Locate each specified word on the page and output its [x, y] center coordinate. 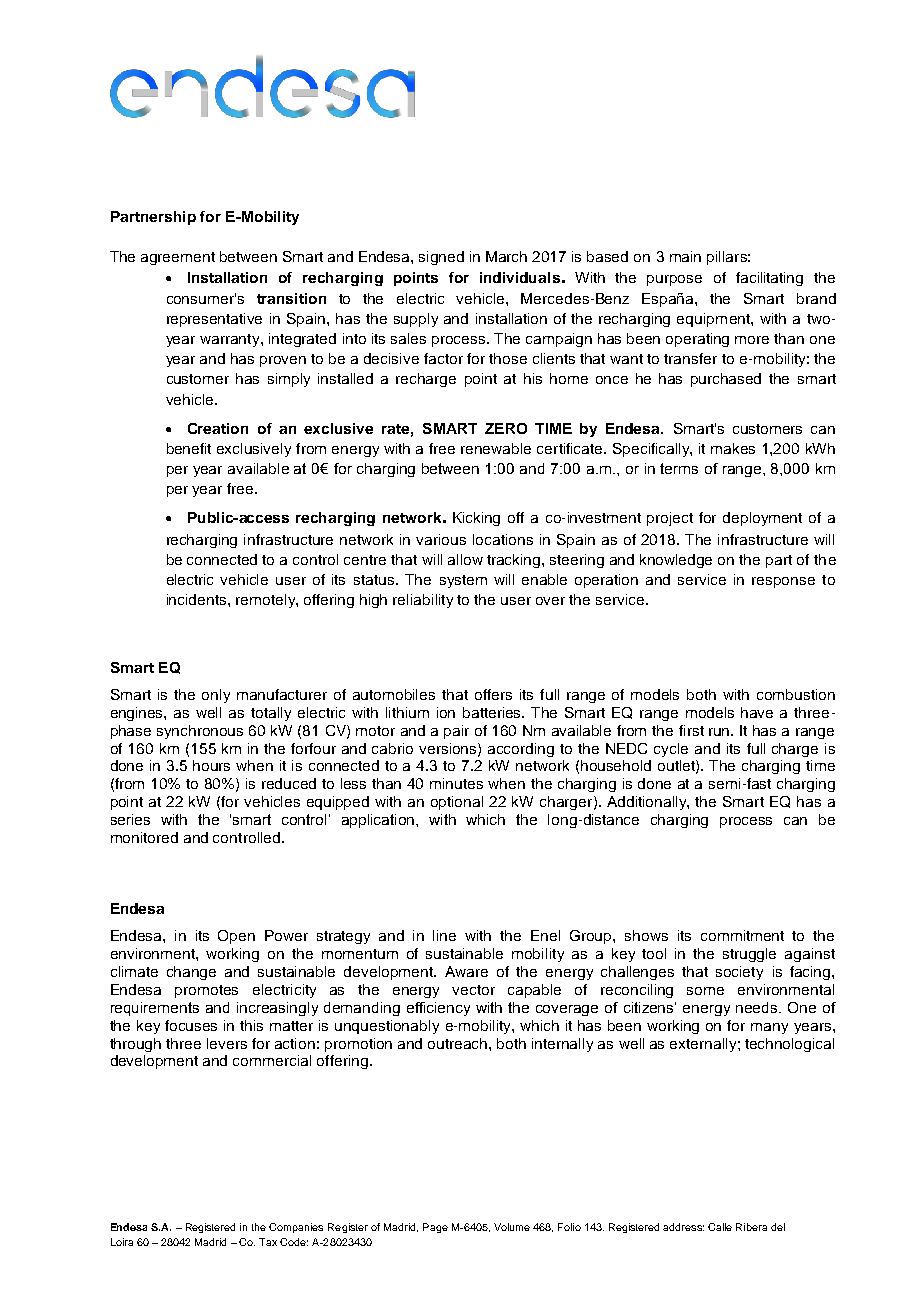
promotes [206, 991]
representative [214, 320]
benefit [189, 448]
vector [473, 990]
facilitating [769, 279]
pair [456, 732]
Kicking [476, 519]
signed [441, 258]
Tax [268, 1242]
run [720, 732]
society [739, 973]
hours [211, 765]
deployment [762, 519]
